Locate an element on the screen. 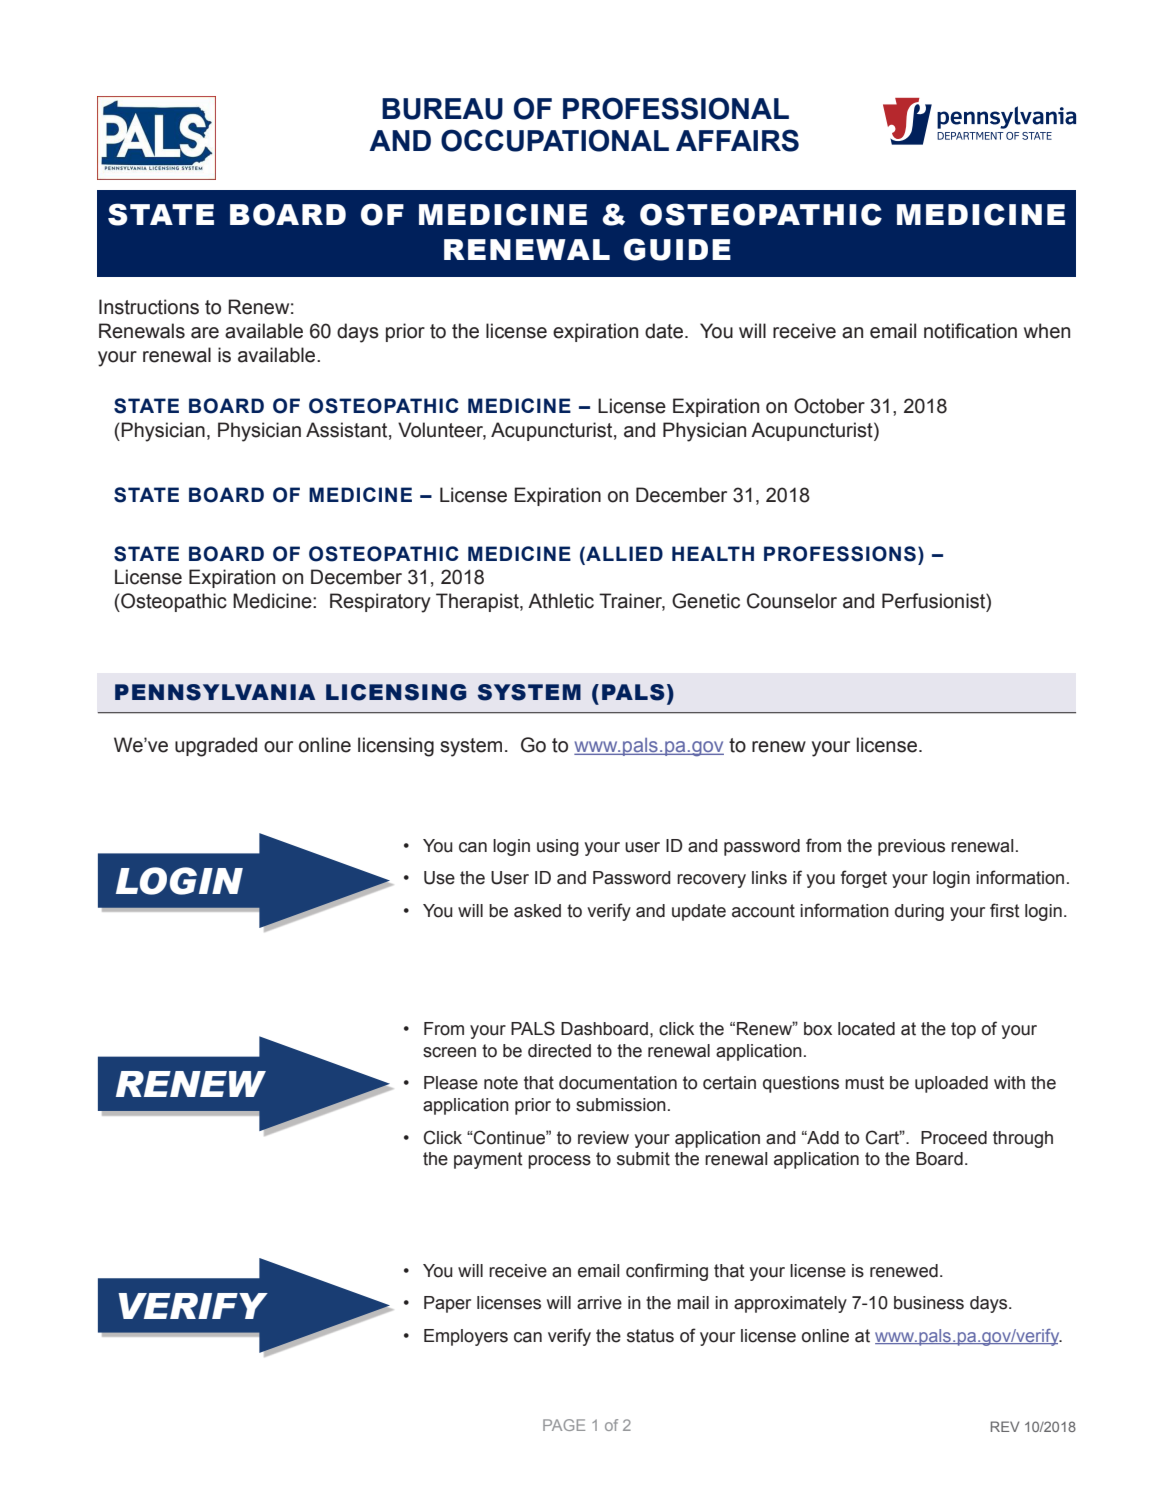  AFFAIRS is located at coordinates (737, 140).
